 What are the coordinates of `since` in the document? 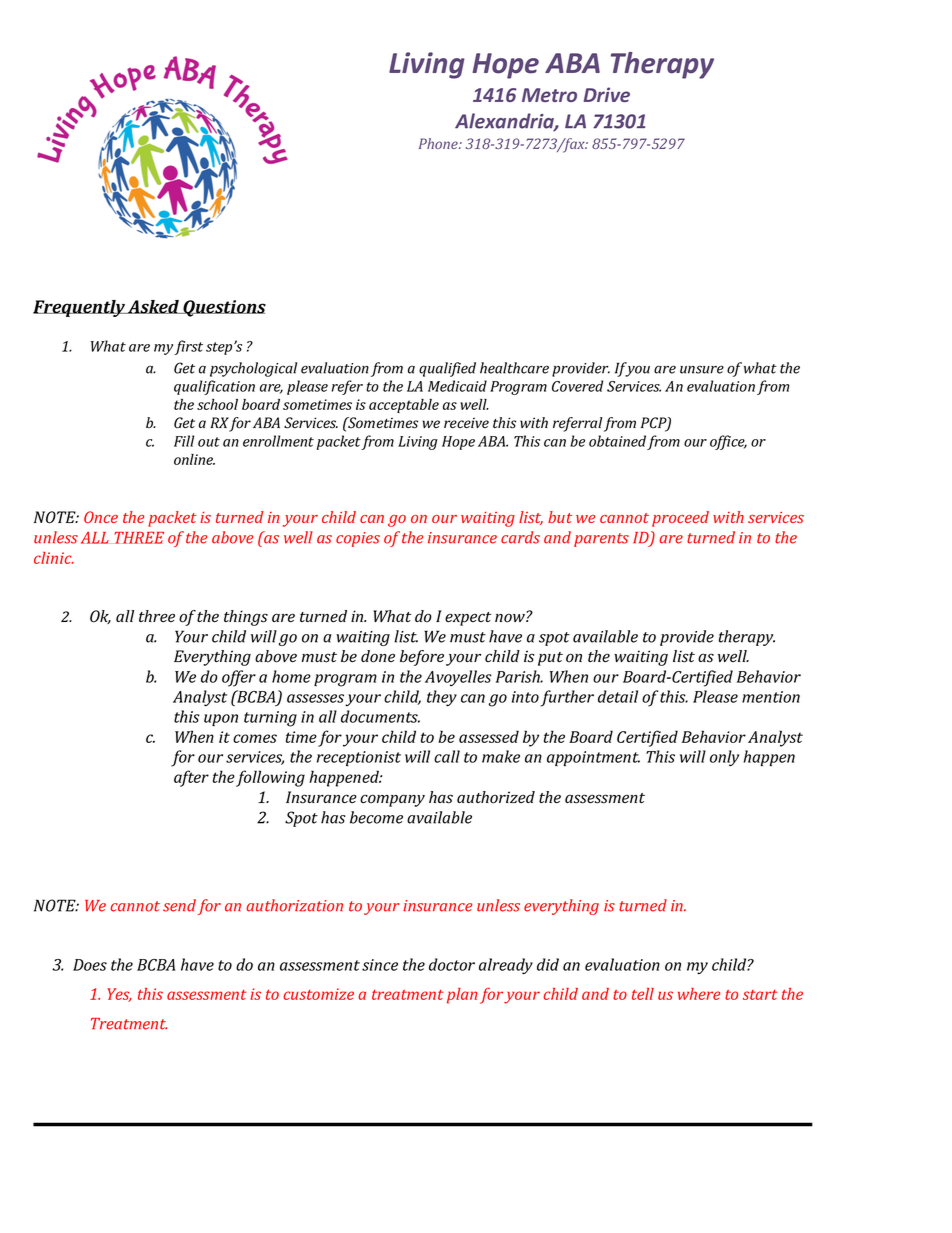 It's located at (380, 965).
